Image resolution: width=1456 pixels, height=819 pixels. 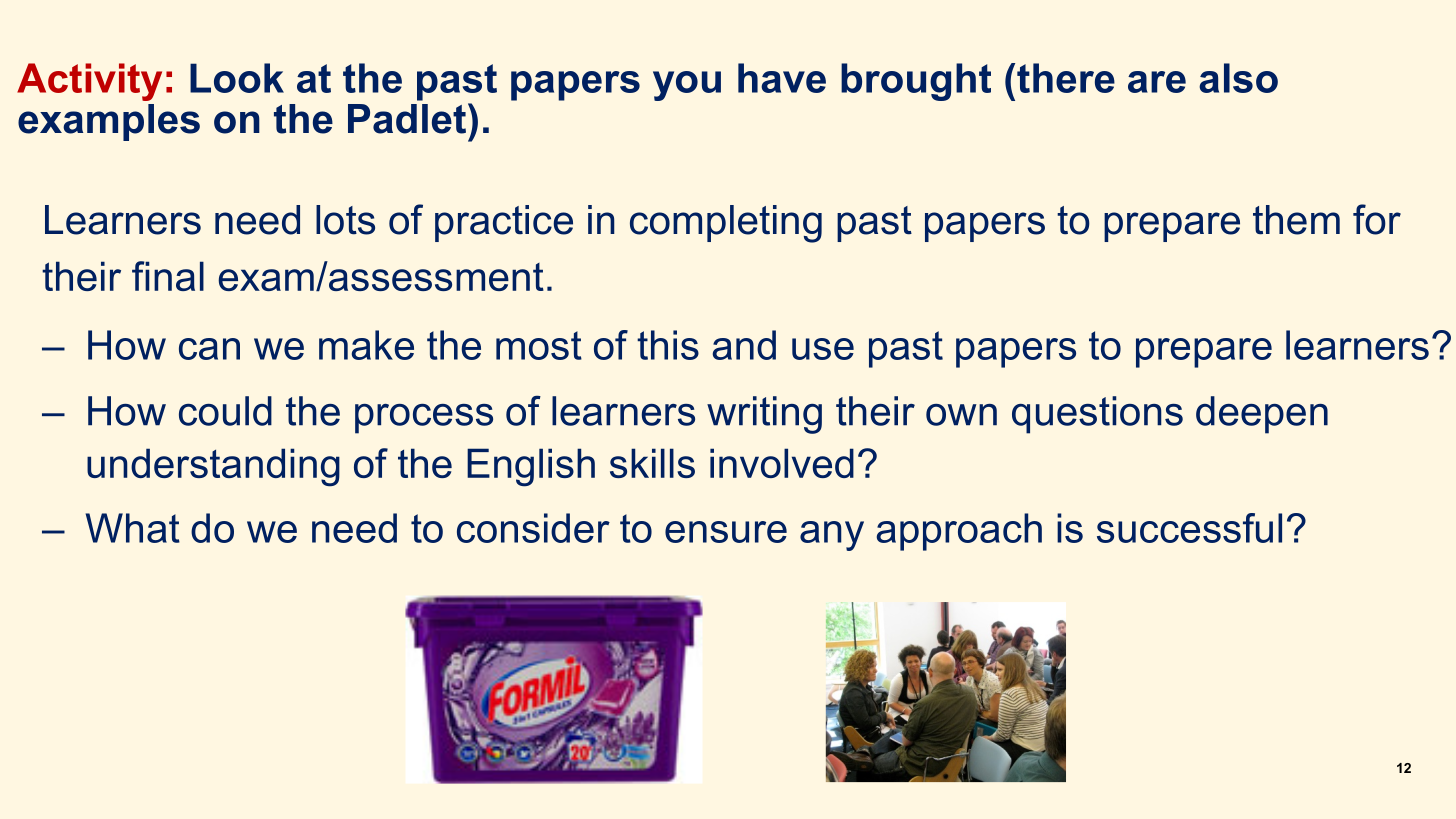 I want to click on this, so click(x=668, y=345).
